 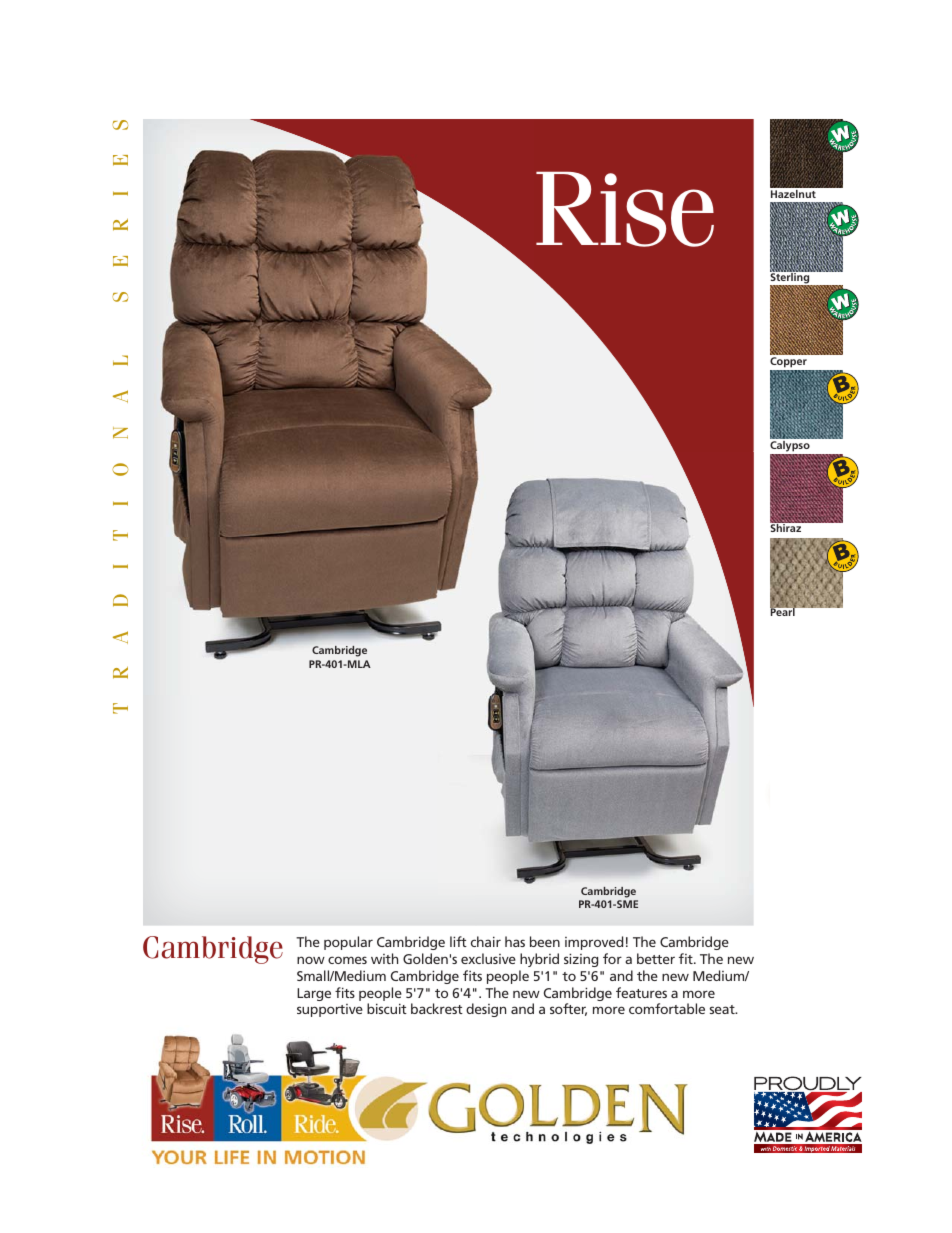 What do you see at coordinates (594, 943) in the screenshot?
I see `improved` at bounding box center [594, 943].
